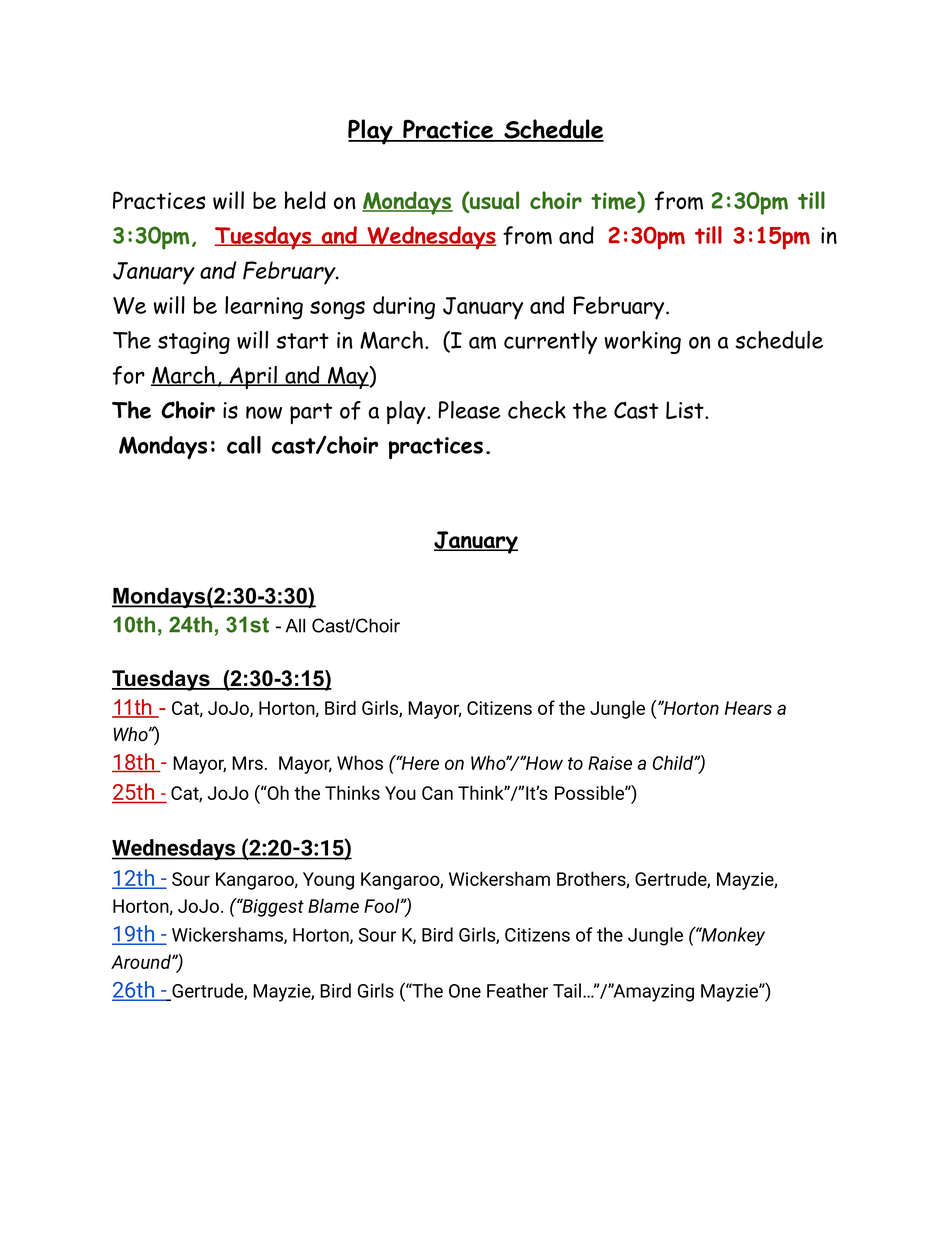  I want to click on One, so click(465, 991).
